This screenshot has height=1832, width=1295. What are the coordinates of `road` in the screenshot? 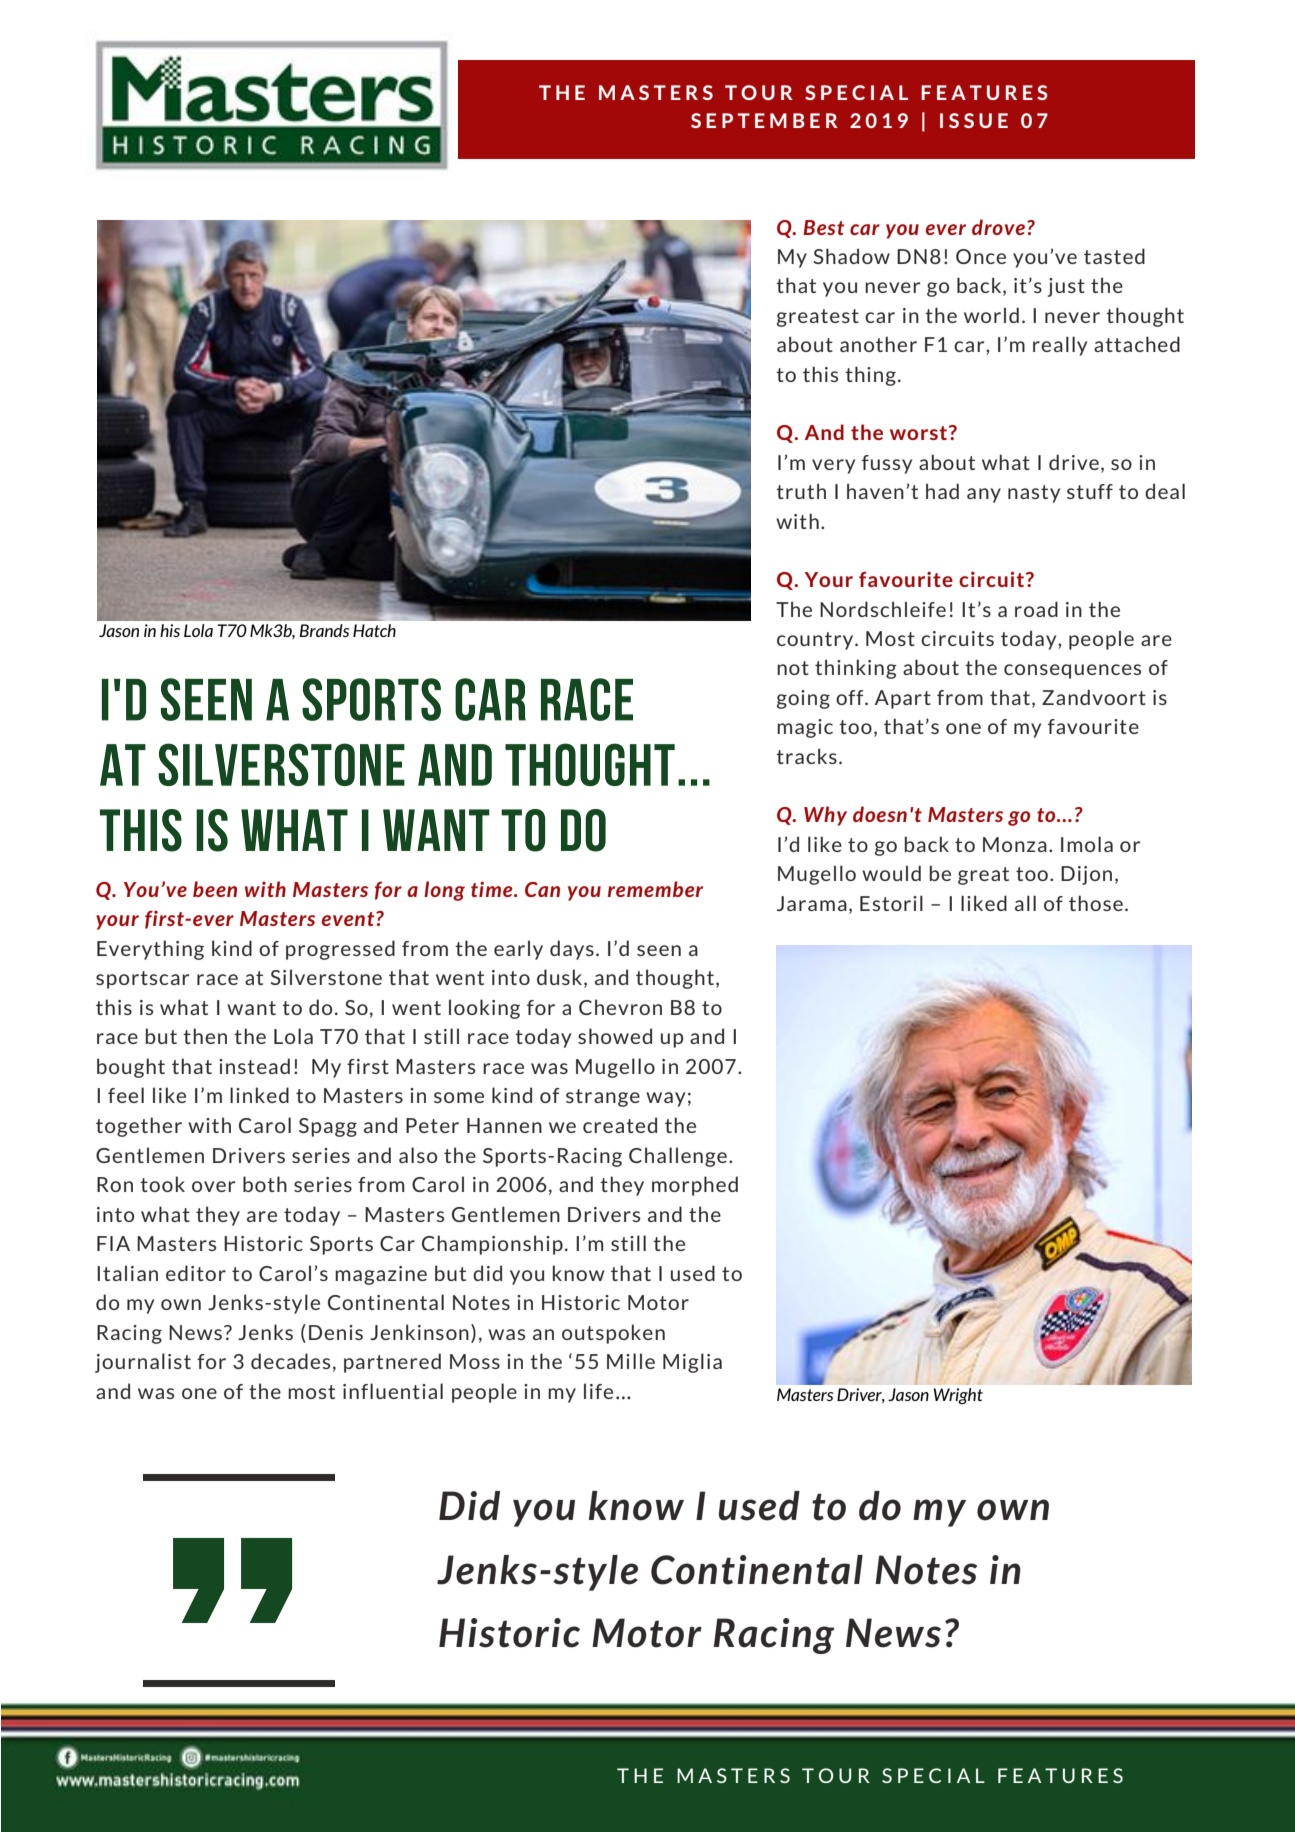 It's located at (1036, 609).
